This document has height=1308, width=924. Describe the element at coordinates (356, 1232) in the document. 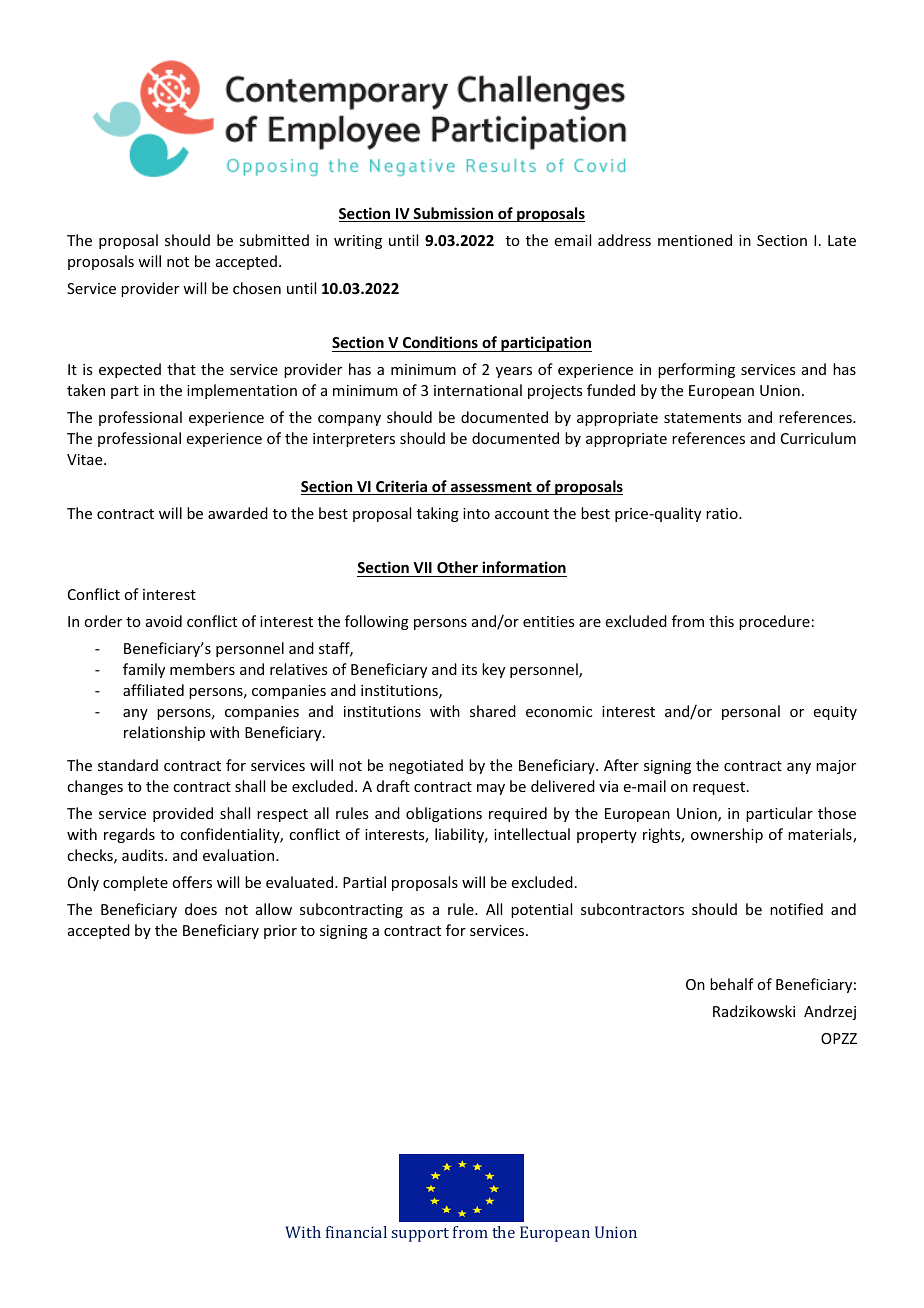

I see `financial` at that location.
